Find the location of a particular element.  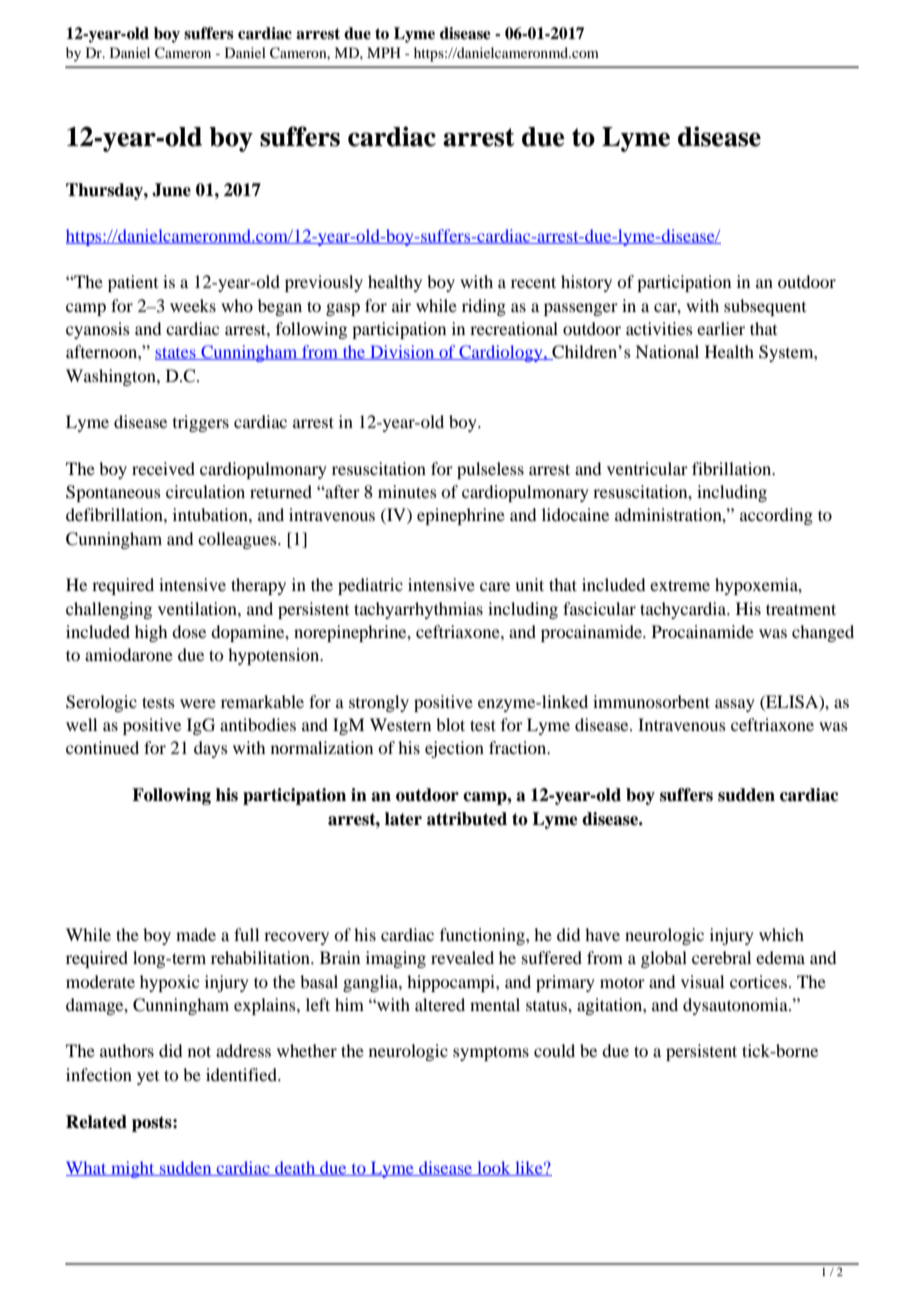

look is located at coordinates (494, 1168).
